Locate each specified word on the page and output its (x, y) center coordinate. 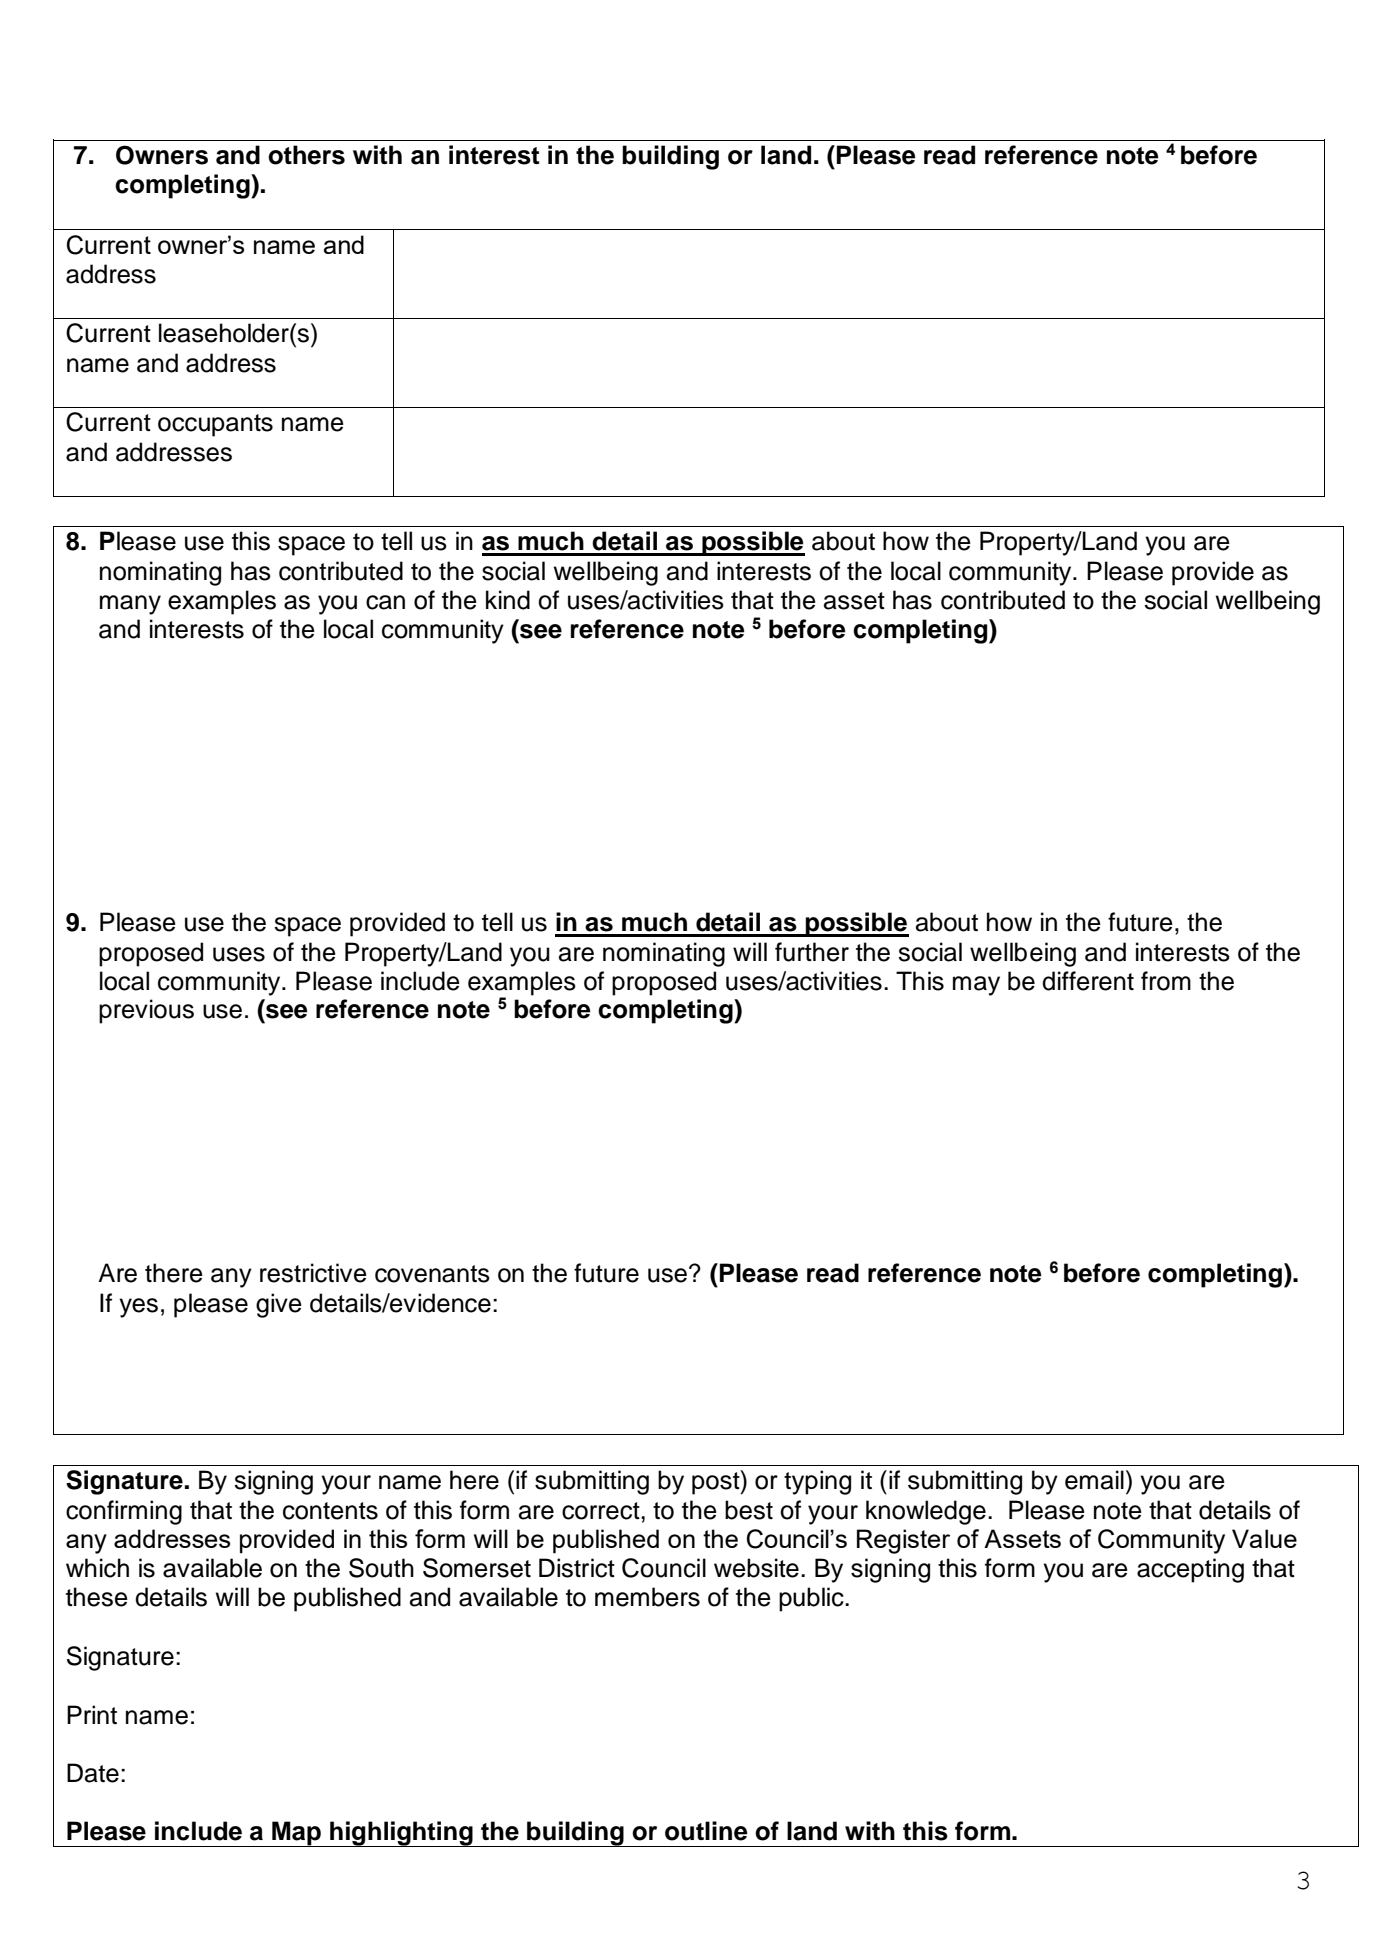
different (1088, 981)
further (812, 952)
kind (508, 600)
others (306, 155)
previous (146, 1011)
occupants (215, 425)
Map (296, 1834)
